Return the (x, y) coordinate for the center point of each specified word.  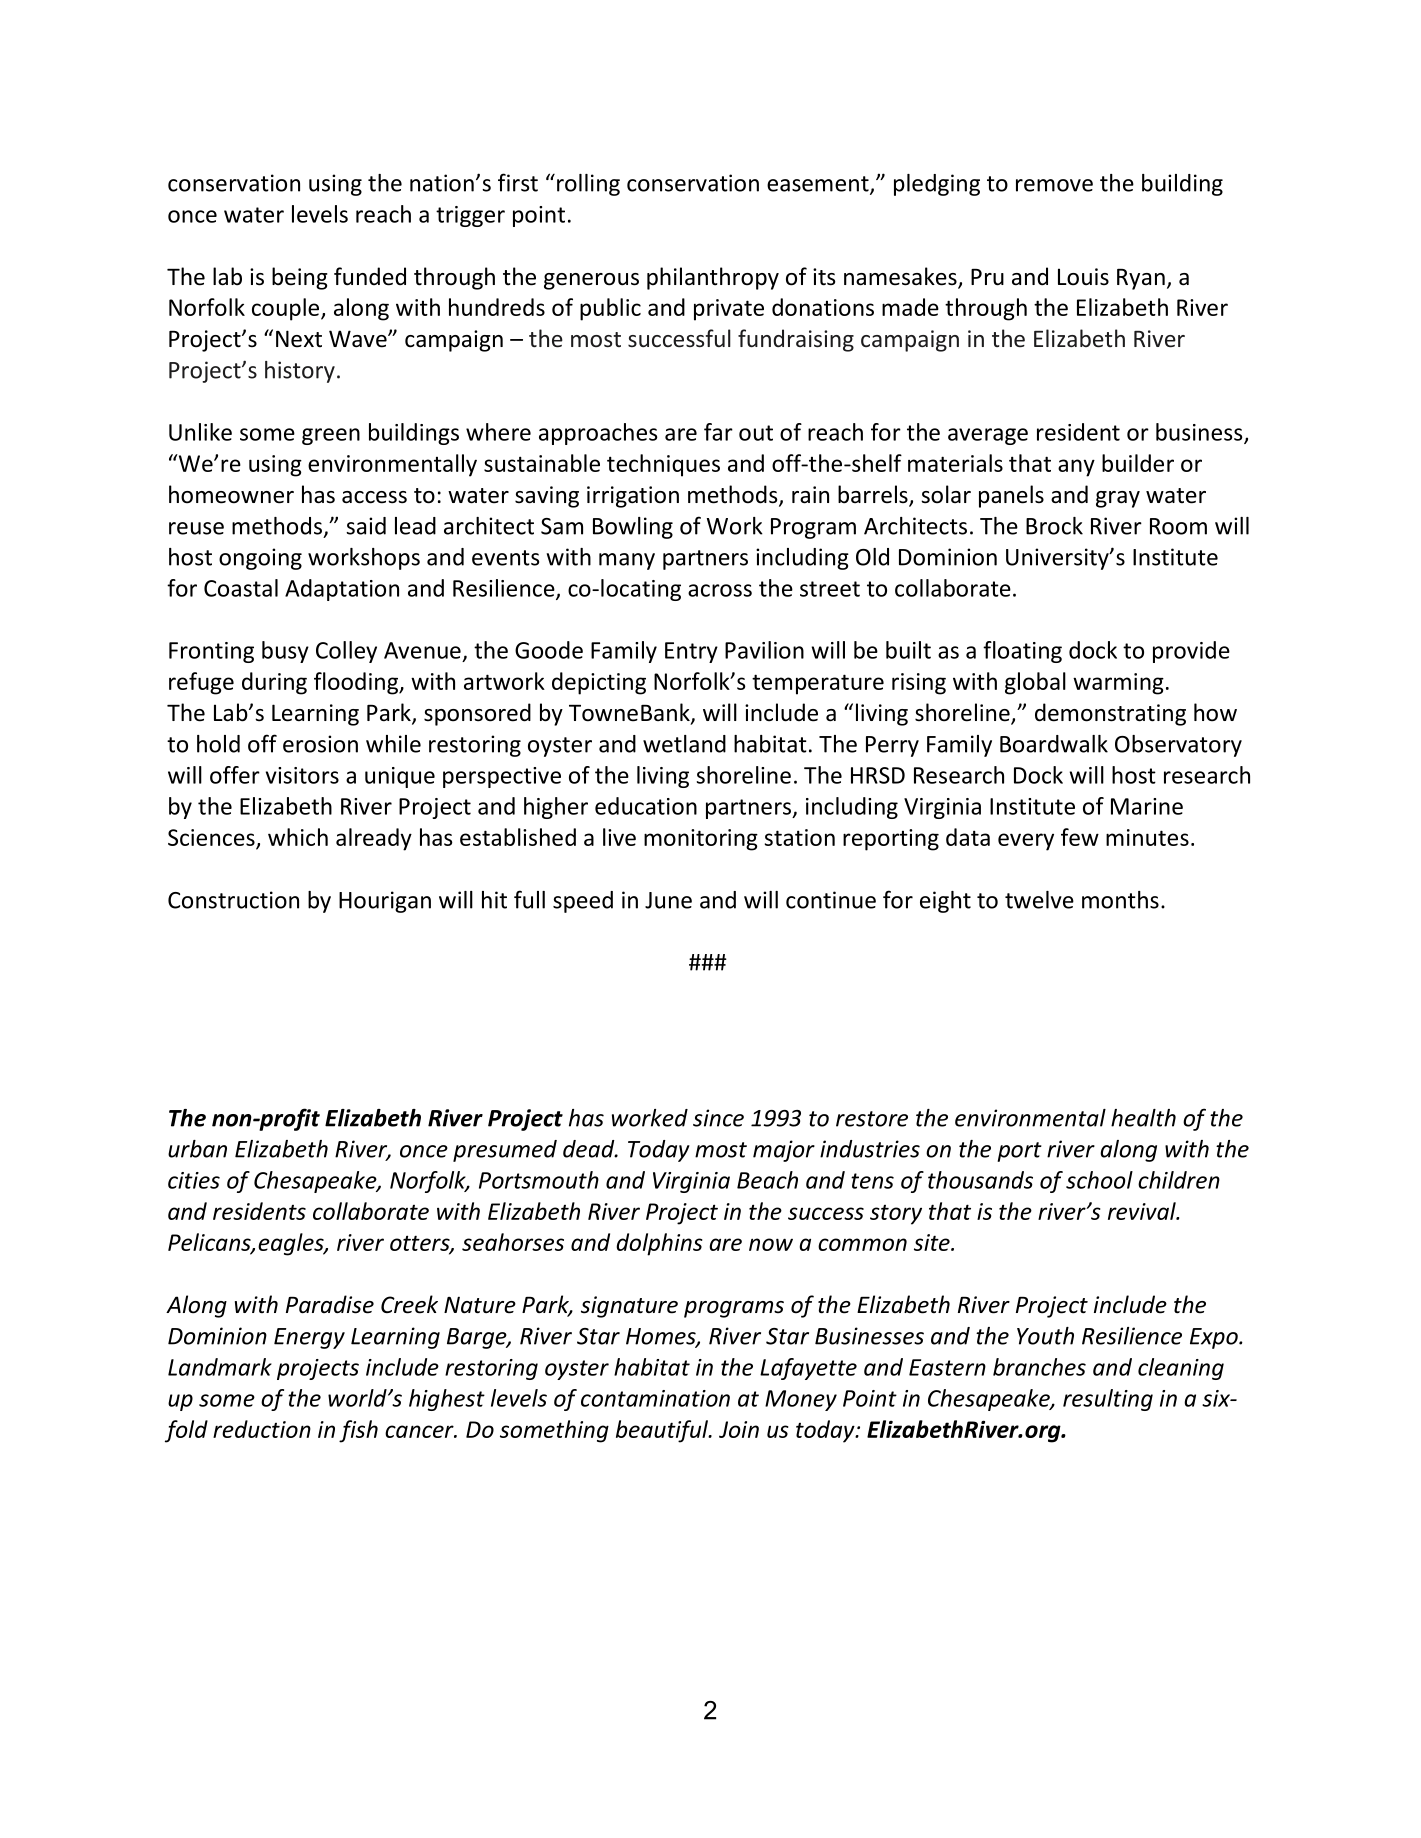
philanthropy (713, 278)
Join (739, 1429)
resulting (1108, 1400)
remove (1054, 185)
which (298, 837)
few (1080, 837)
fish (358, 1431)
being (300, 278)
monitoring (701, 840)
